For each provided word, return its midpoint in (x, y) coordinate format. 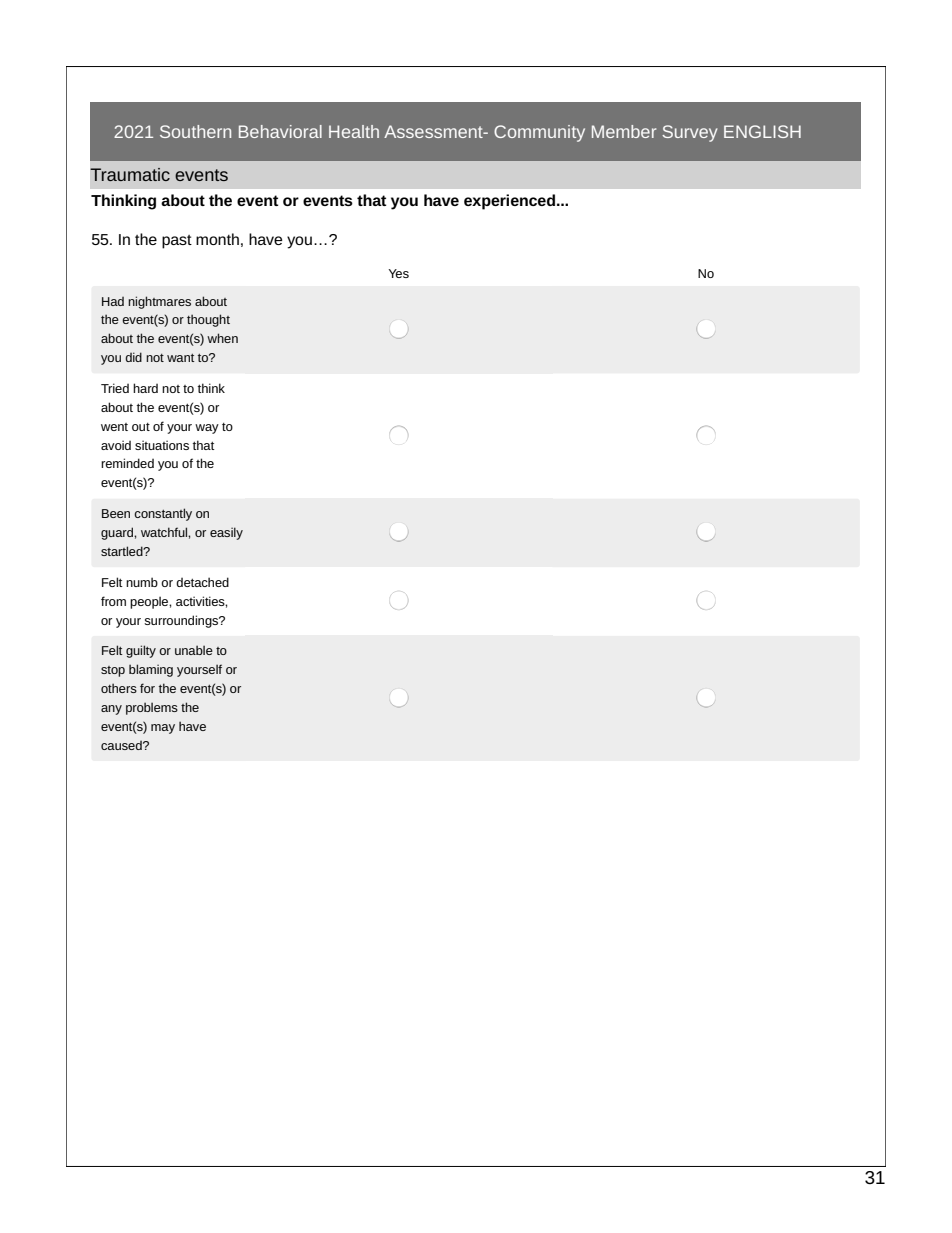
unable (194, 650)
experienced (509, 202)
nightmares (159, 302)
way (207, 429)
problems (152, 708)
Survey (689, 133)
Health (354, 131)
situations (162, 445)
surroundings (182, 621)
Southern (195, 131)
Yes (398, 273)
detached (202, 582)
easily (226, 533)
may (163, 729)
